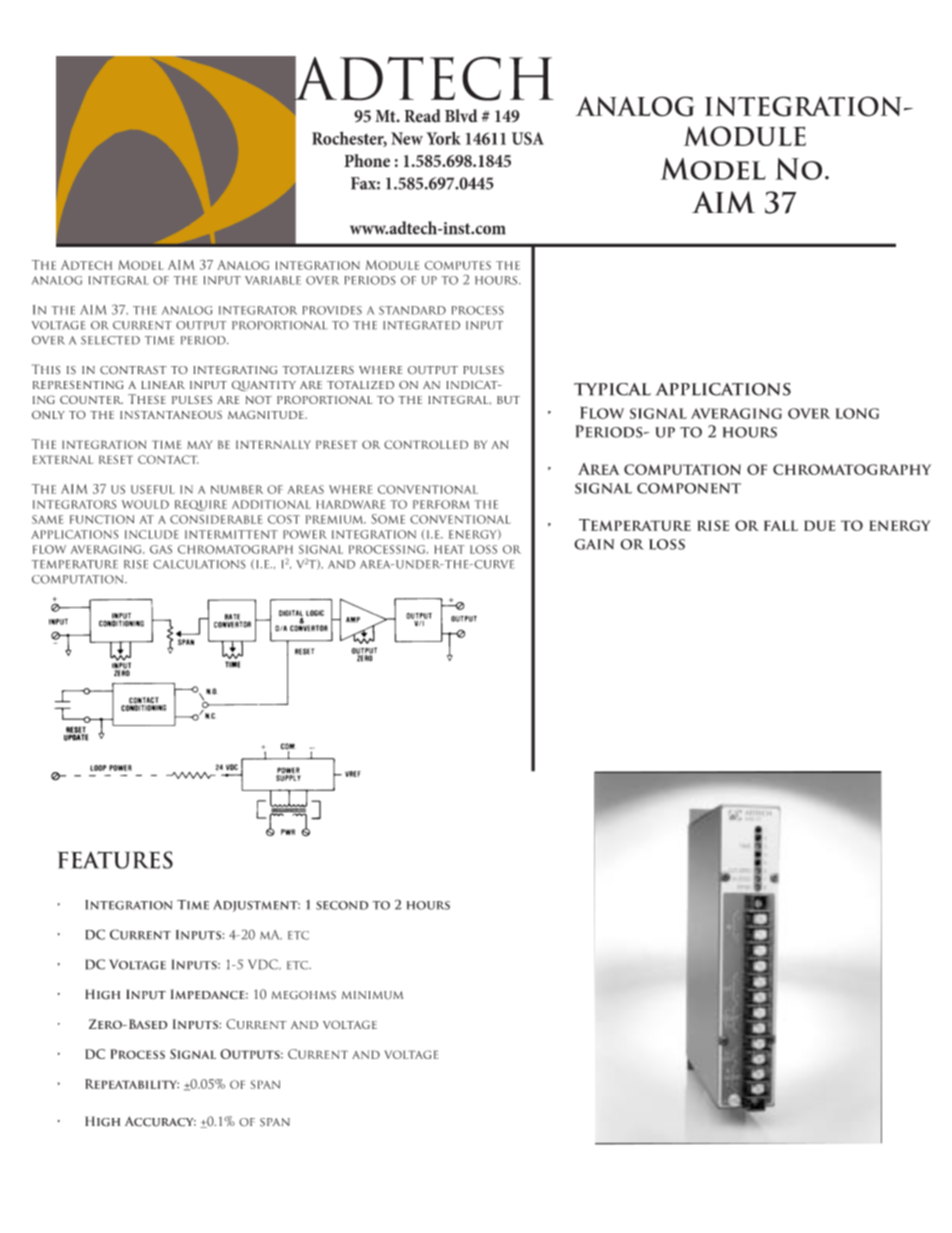 This screenshot has height=1233, width=952. What do you see at coordinates (132, 1084) in the screenshot?
I see `Repeatability` at bounding box center [132, 1084].
